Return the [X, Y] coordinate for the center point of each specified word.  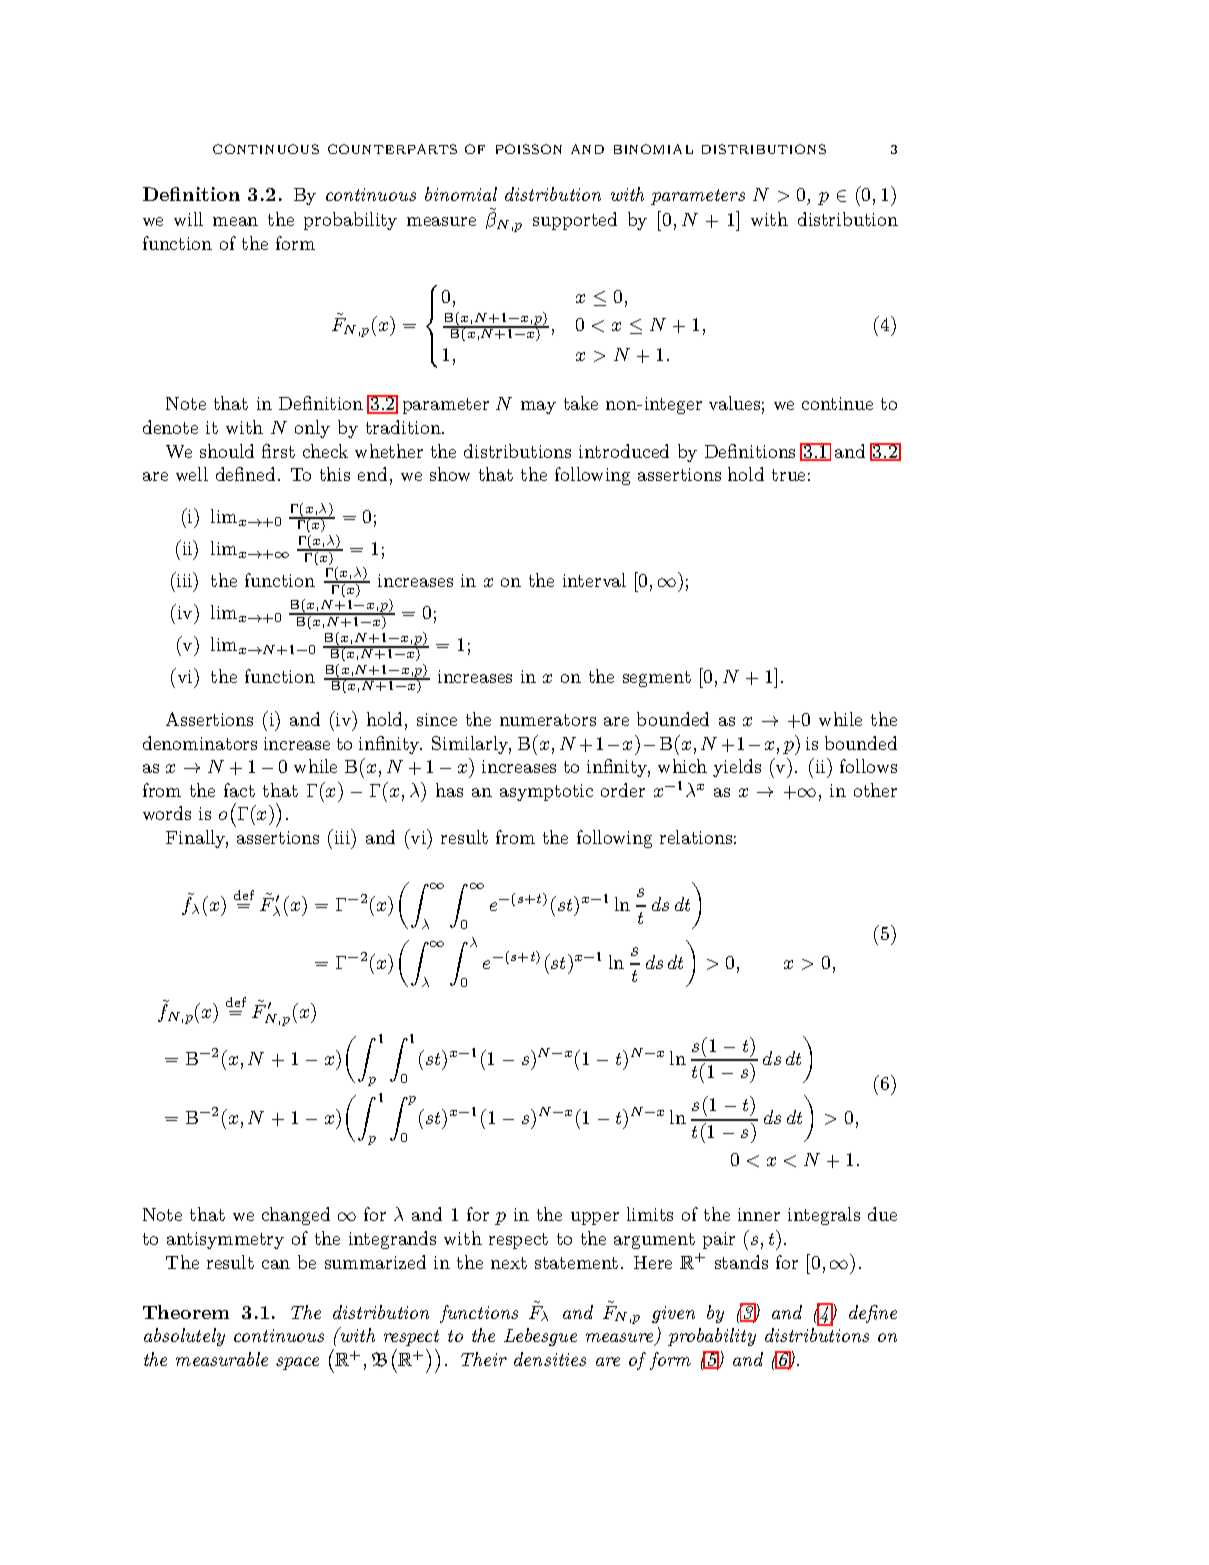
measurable [222, 1359]
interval [594, 580]
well [192, 474]
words [167, 813]
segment [657, 679]
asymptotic [546, 792]
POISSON [529, 149]
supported [575, 221]
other [875, 790]
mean [235, 221]
